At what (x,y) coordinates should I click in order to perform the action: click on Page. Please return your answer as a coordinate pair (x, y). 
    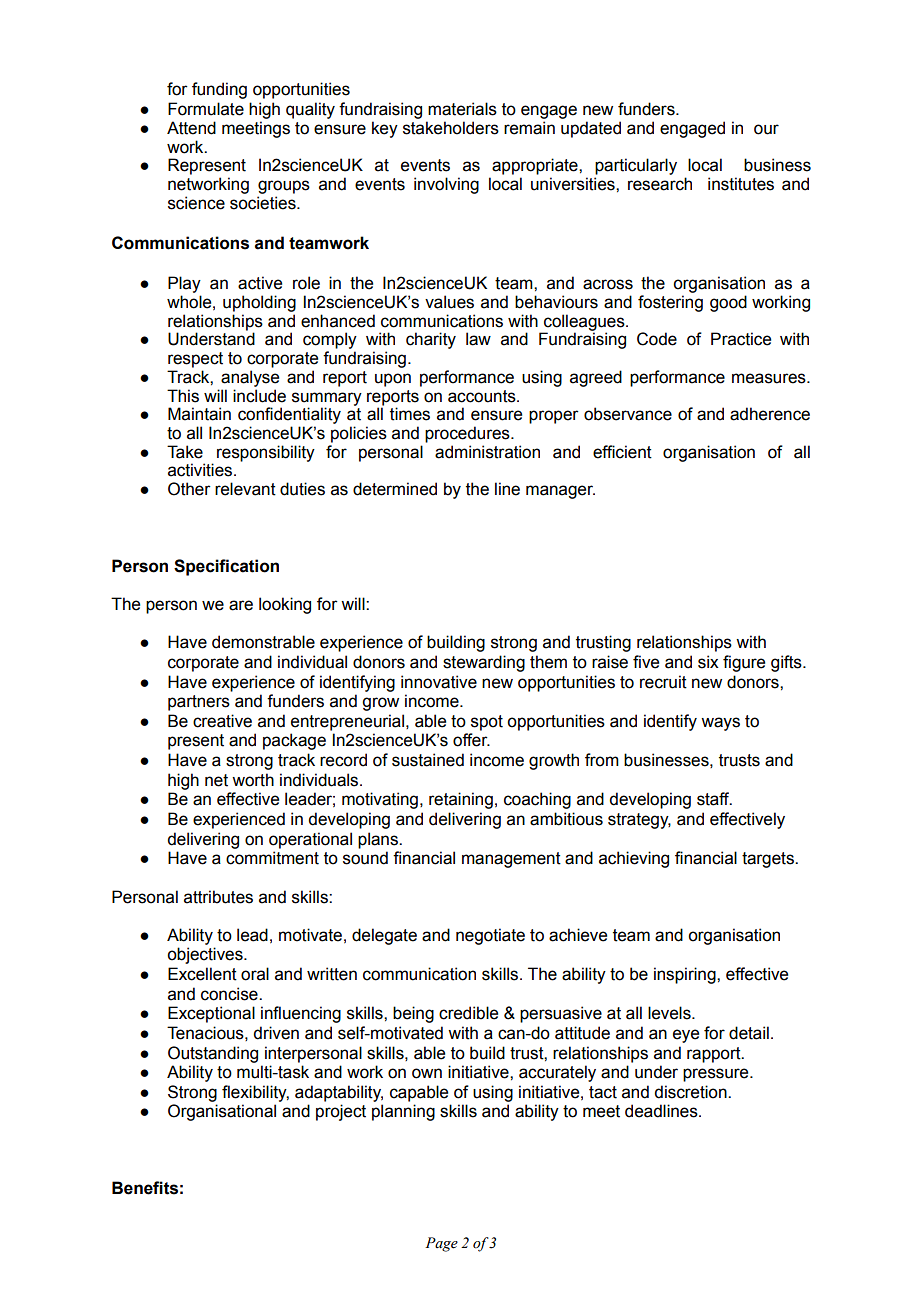
    Looking at the image, I should click on (441, 1244).
